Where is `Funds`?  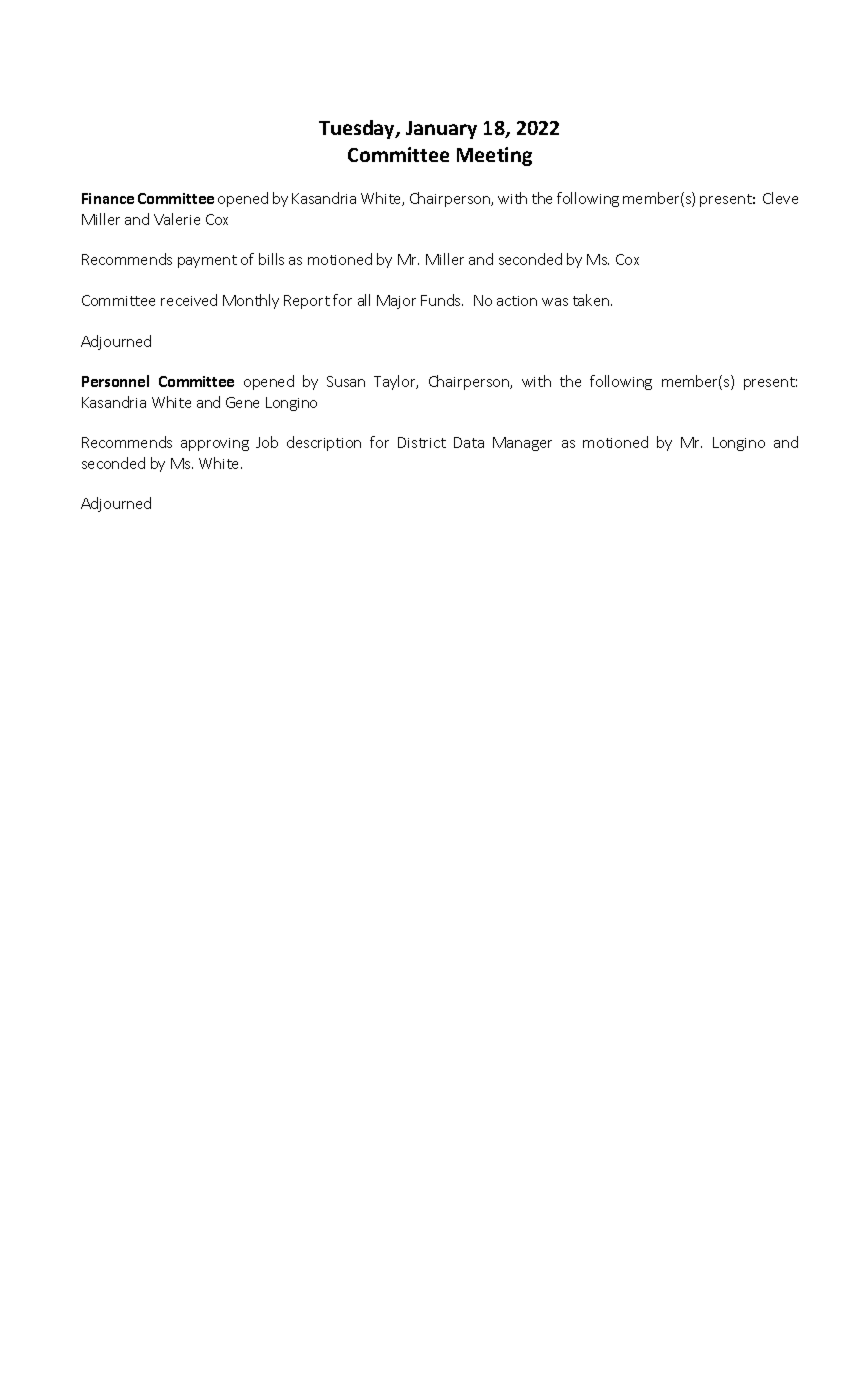 Funds is located at coordinates (442, 300).
